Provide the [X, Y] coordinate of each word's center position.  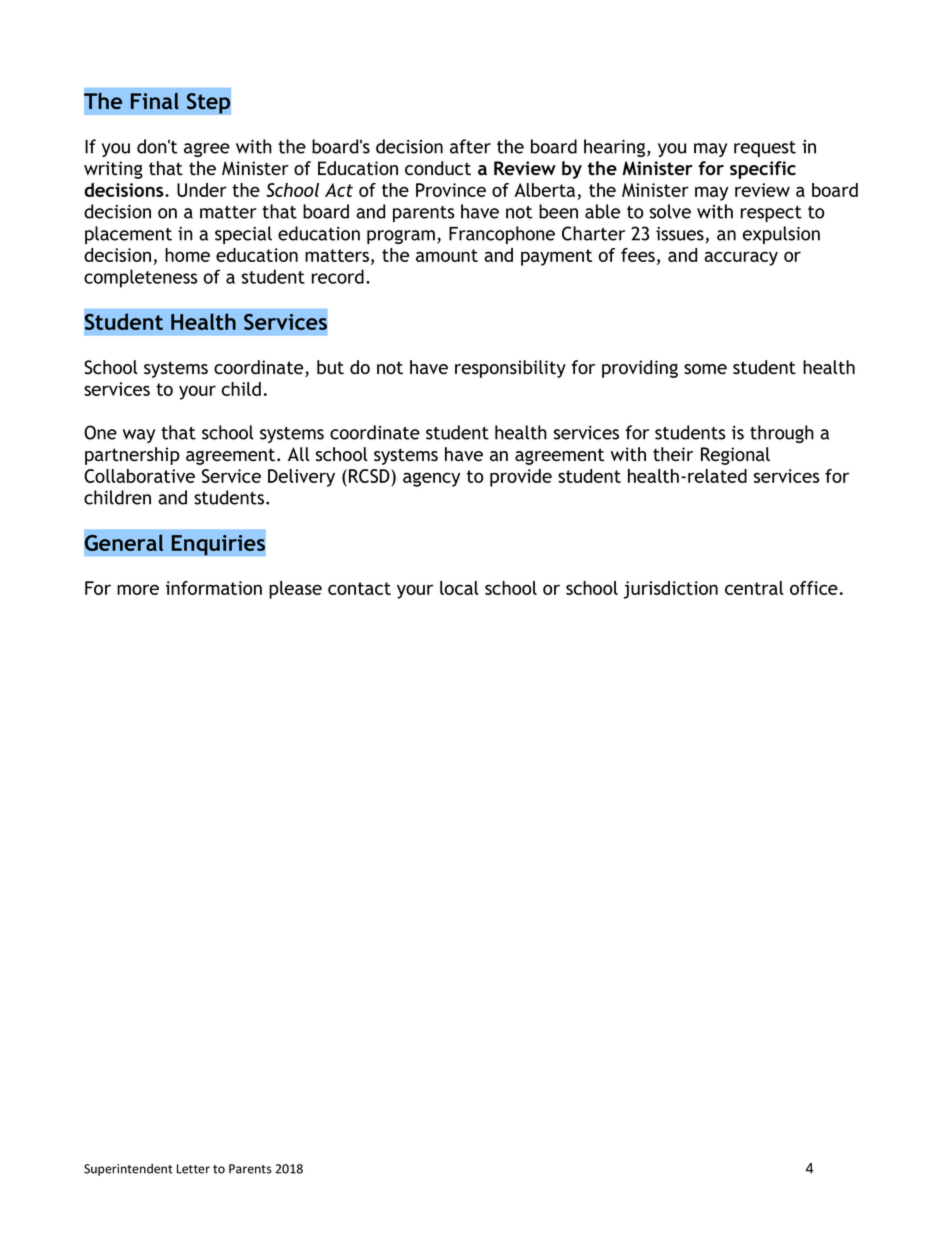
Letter [193, 1169]
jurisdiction [671, 590]
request [765, 149]
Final [155, 101]
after [470, 146]
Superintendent [128, 1169]
